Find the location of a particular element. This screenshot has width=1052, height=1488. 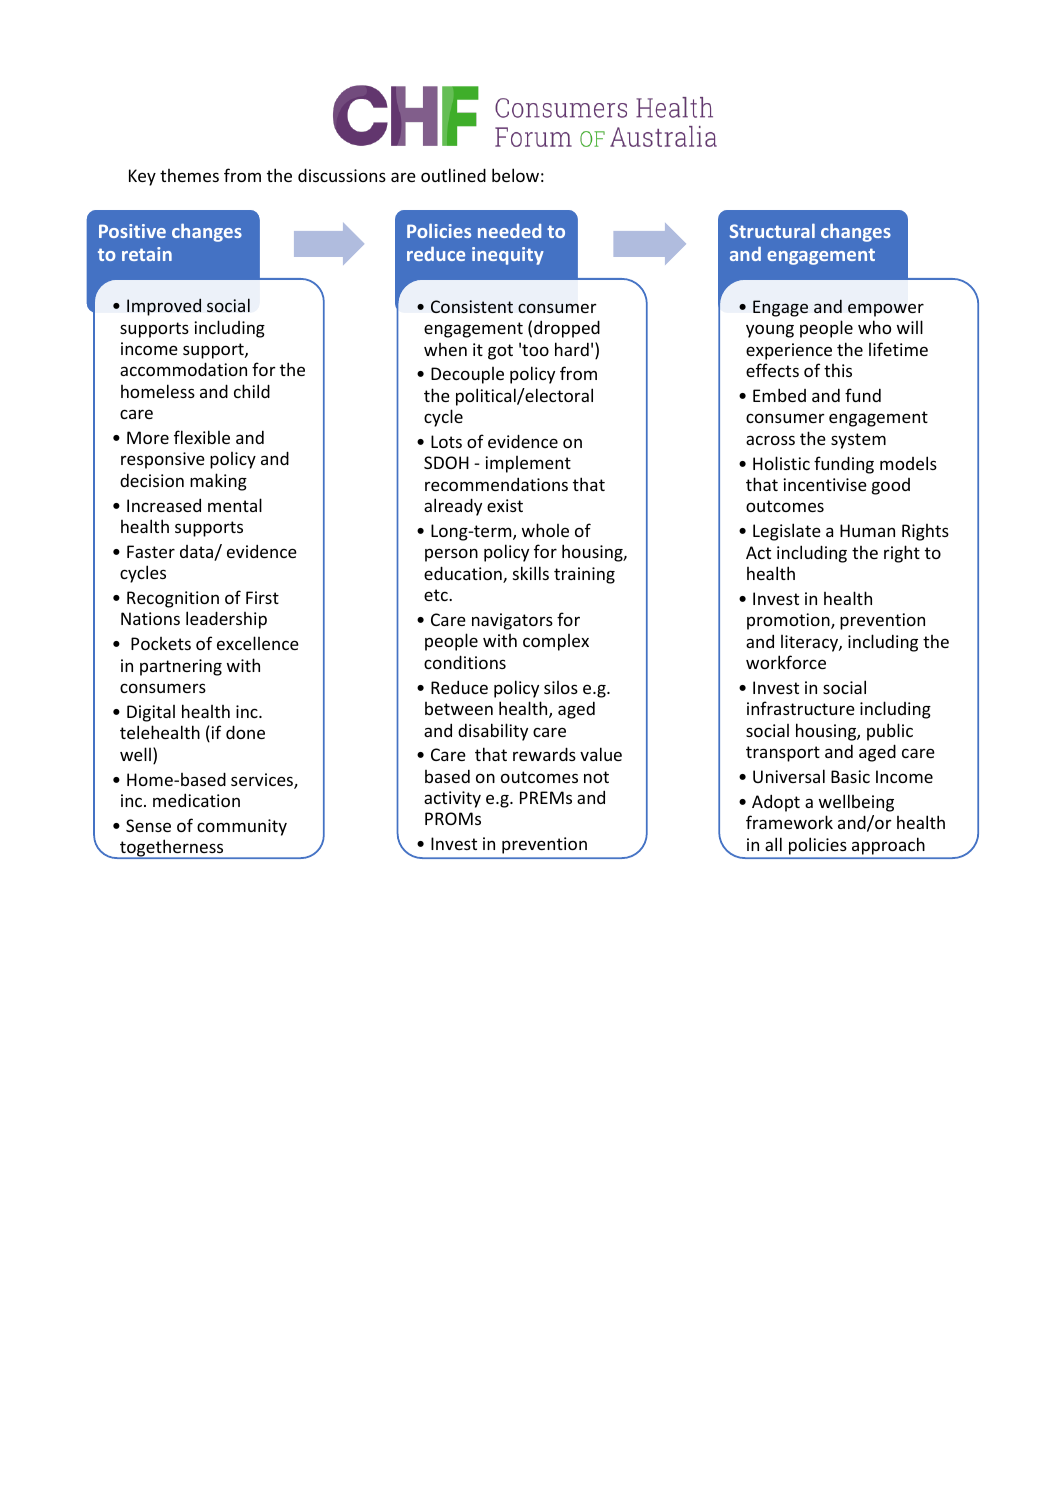

mental is located at coordinates (235, 505).
